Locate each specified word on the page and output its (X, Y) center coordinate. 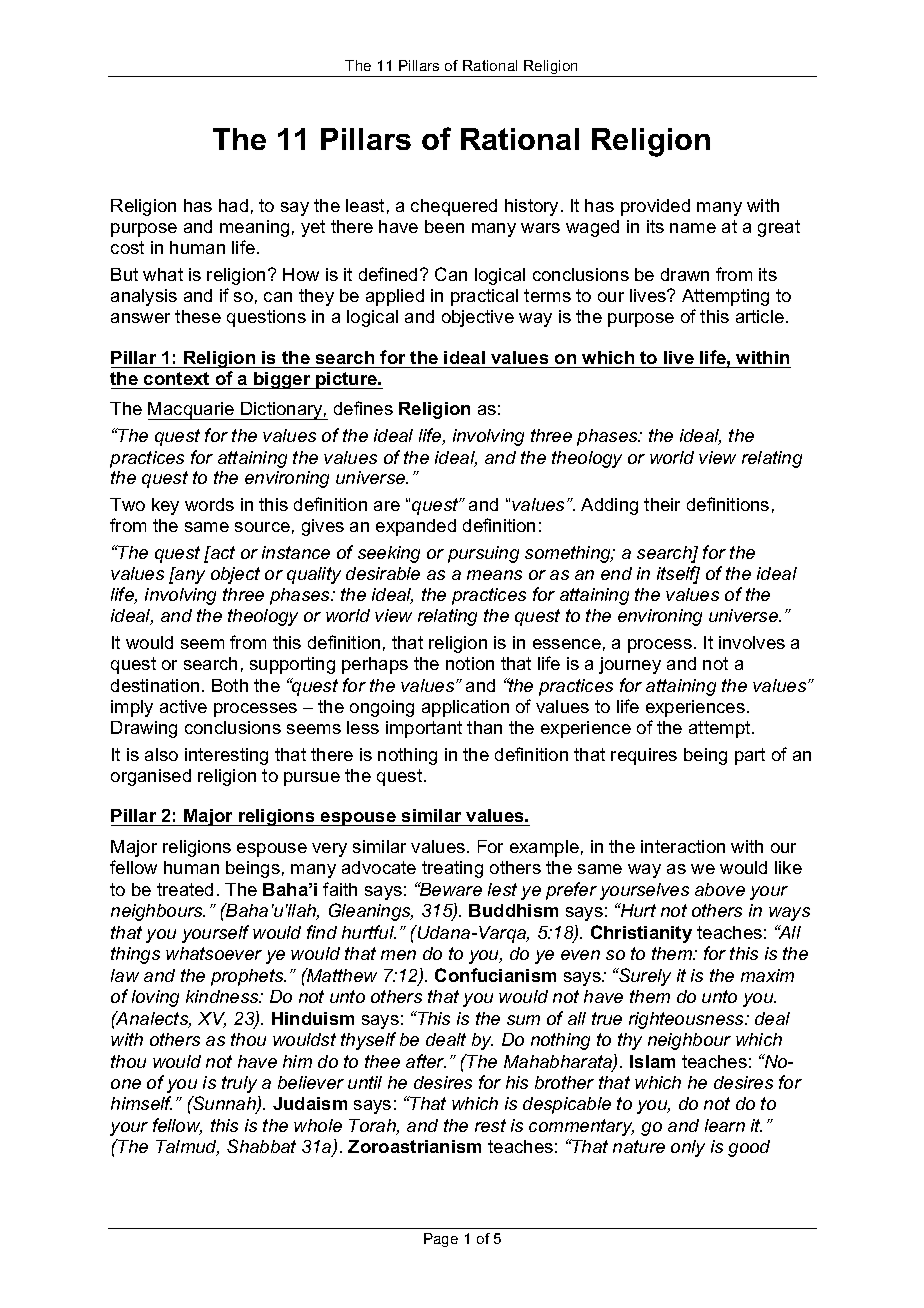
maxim (767, 975)
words (209, 504)
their (662, 504)
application (465, 708)
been (444, 226)
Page (441, 1240)
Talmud (187, 1148)
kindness (223, 996)
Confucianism (495, 975)
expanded (416, 527)
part (750, 756)
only (688, 1148)
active (183, 706)
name (693, 228)
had (233, 205)
